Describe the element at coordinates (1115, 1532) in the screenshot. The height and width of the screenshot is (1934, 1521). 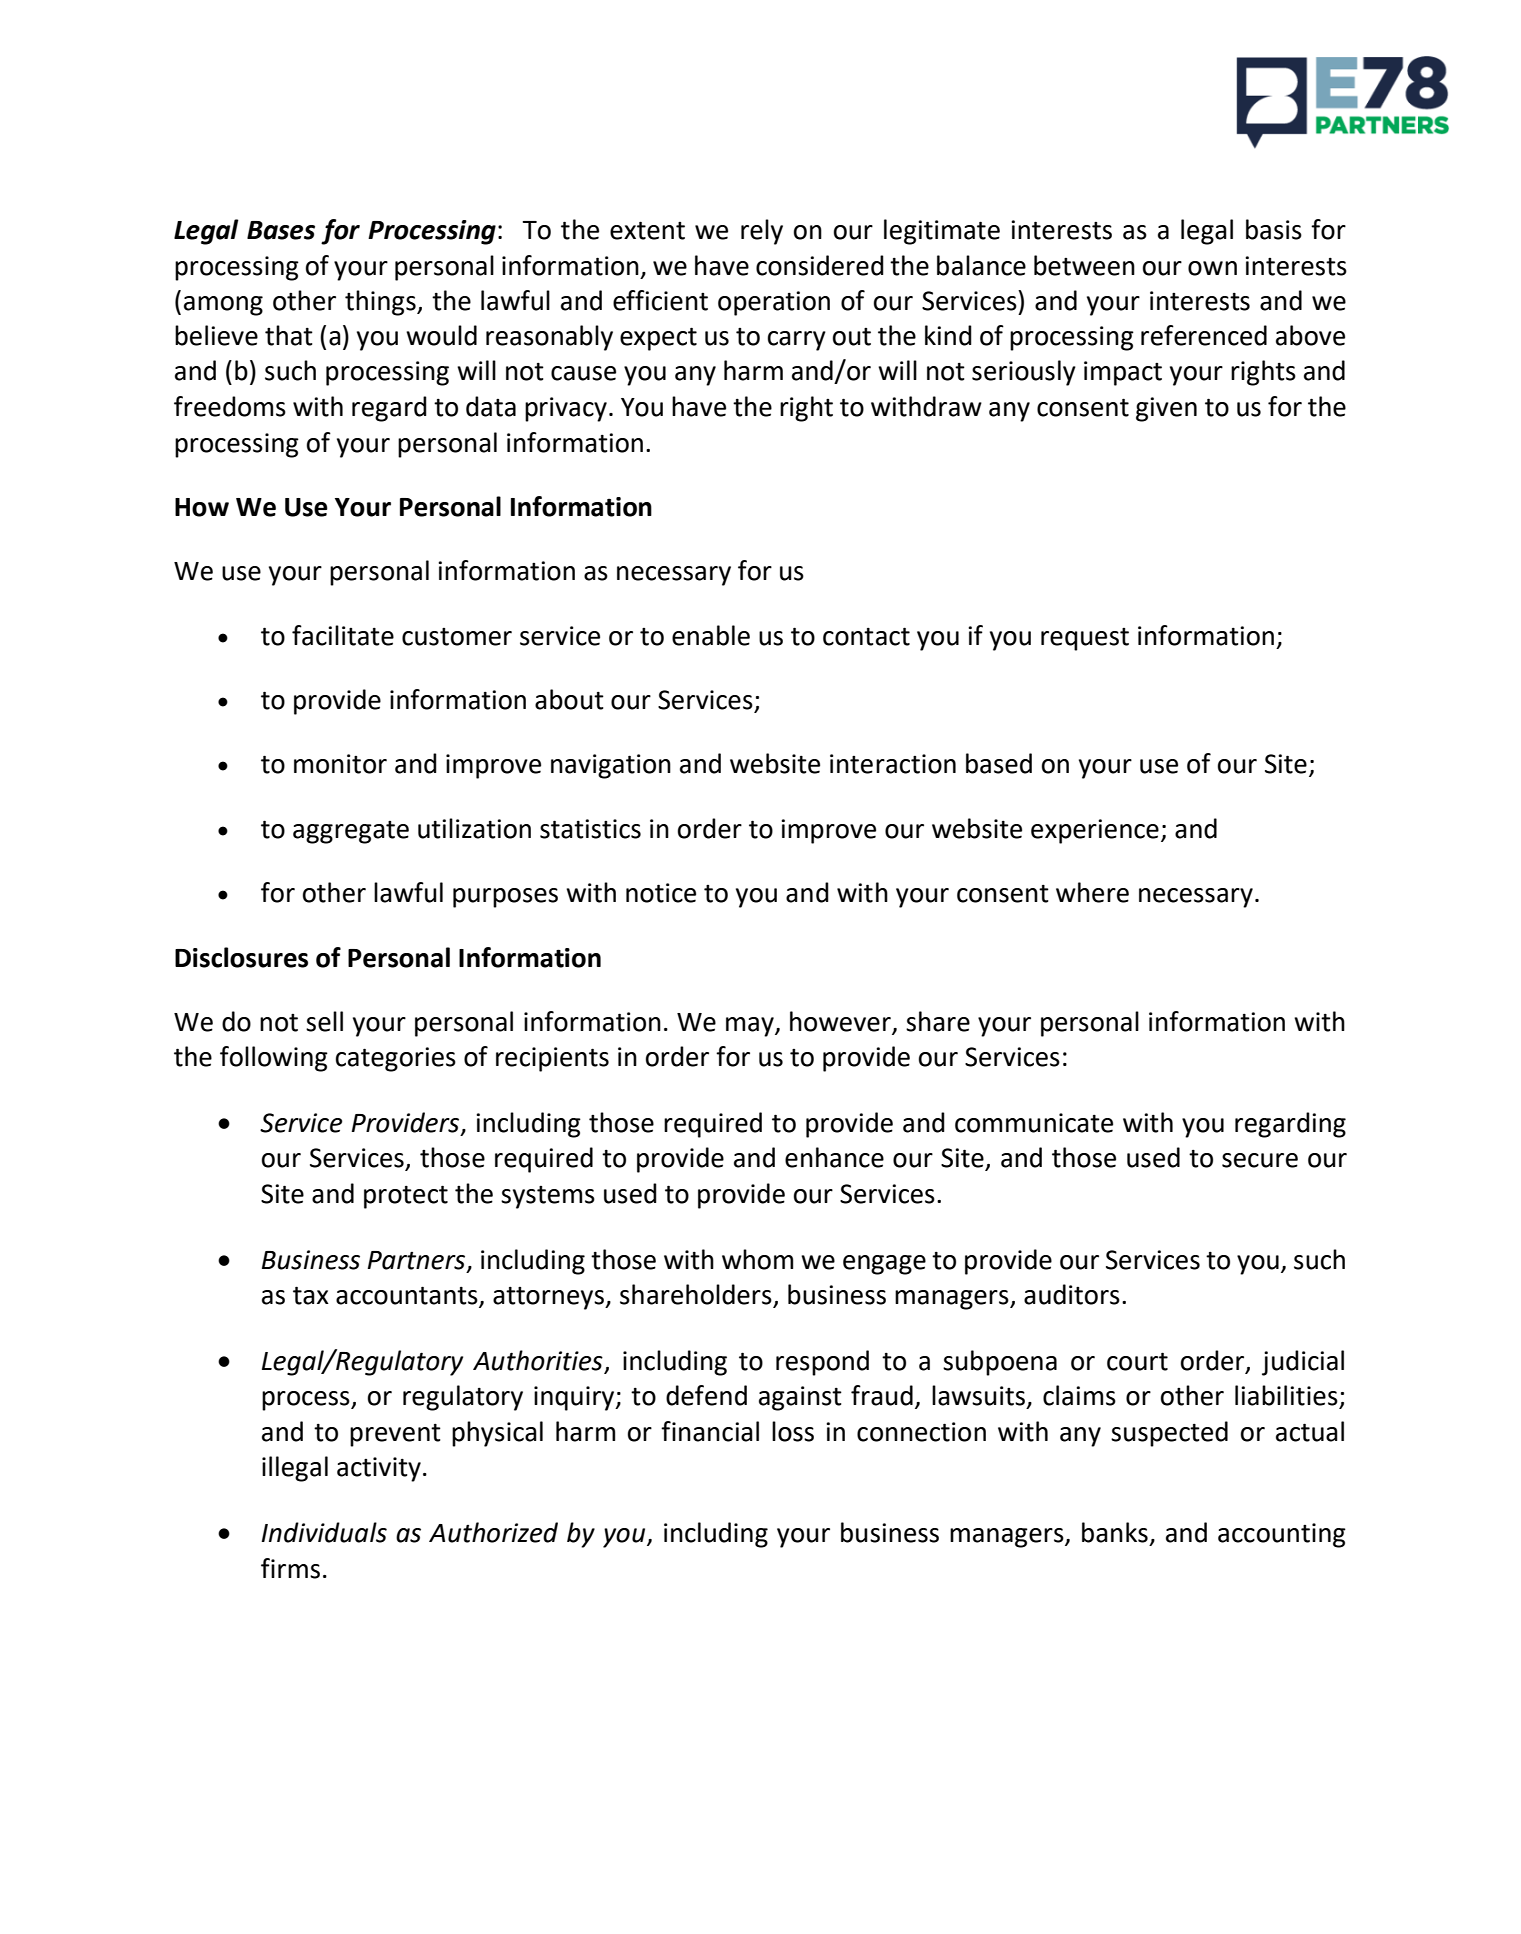
I see `banks` at that location.
